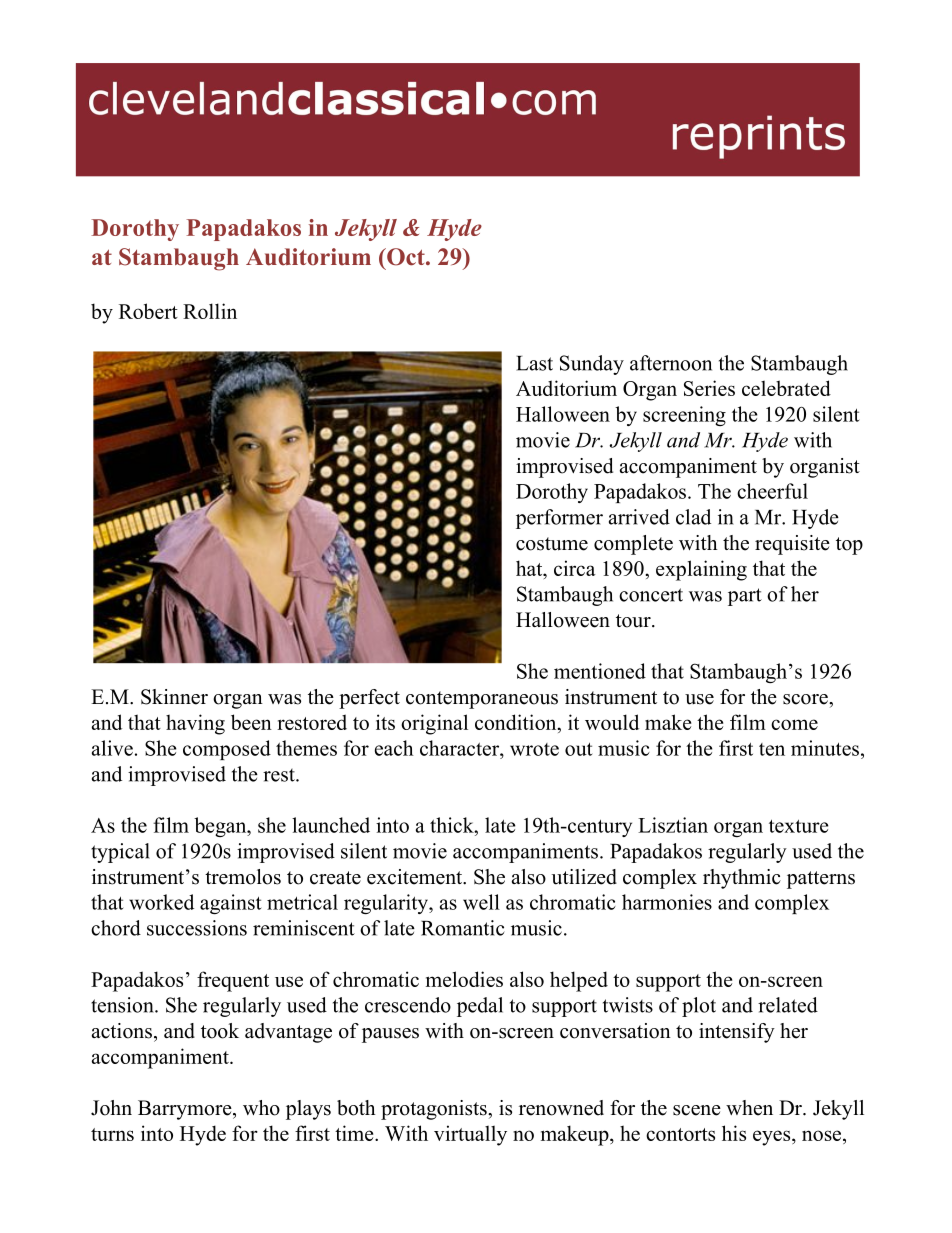 The height and width of the screenshot is (1233, 952). Describe the element at coordinates (210, 311) in the screenshot. I see `Rollin` at that location.
